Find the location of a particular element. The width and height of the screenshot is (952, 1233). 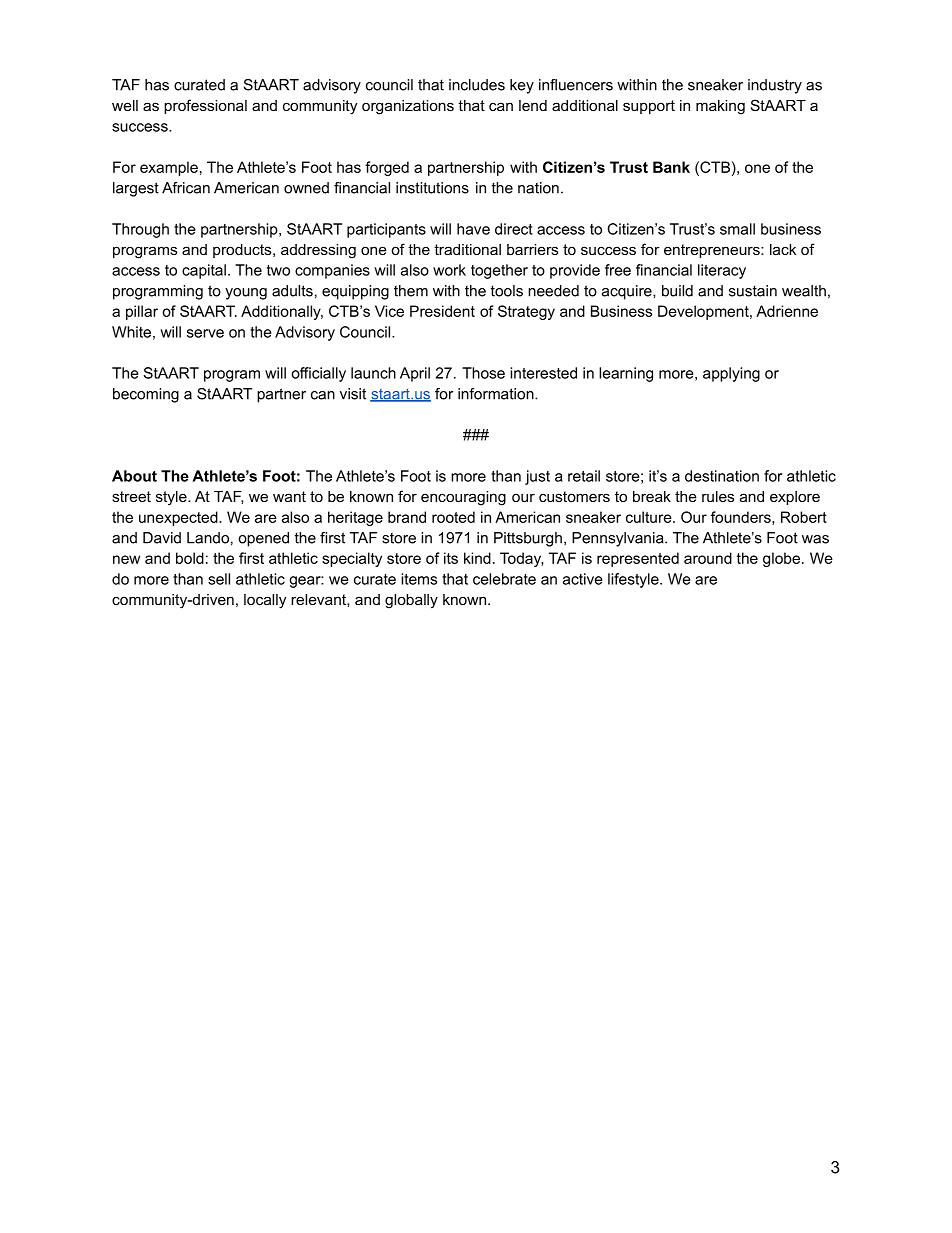

applying is located at coordinates (731, 374).
